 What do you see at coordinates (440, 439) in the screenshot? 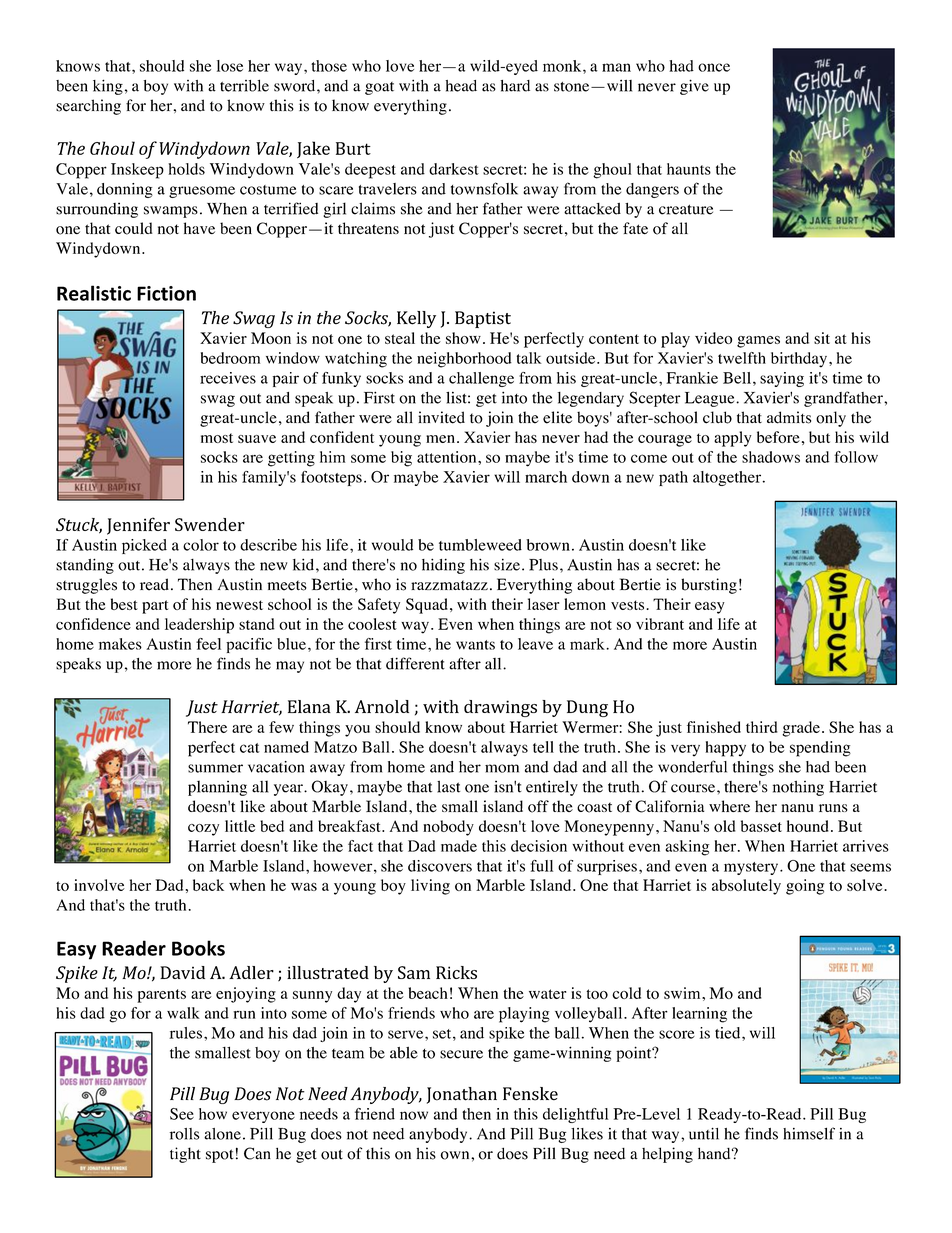
I see `men` at bounding box center [440, 439].
